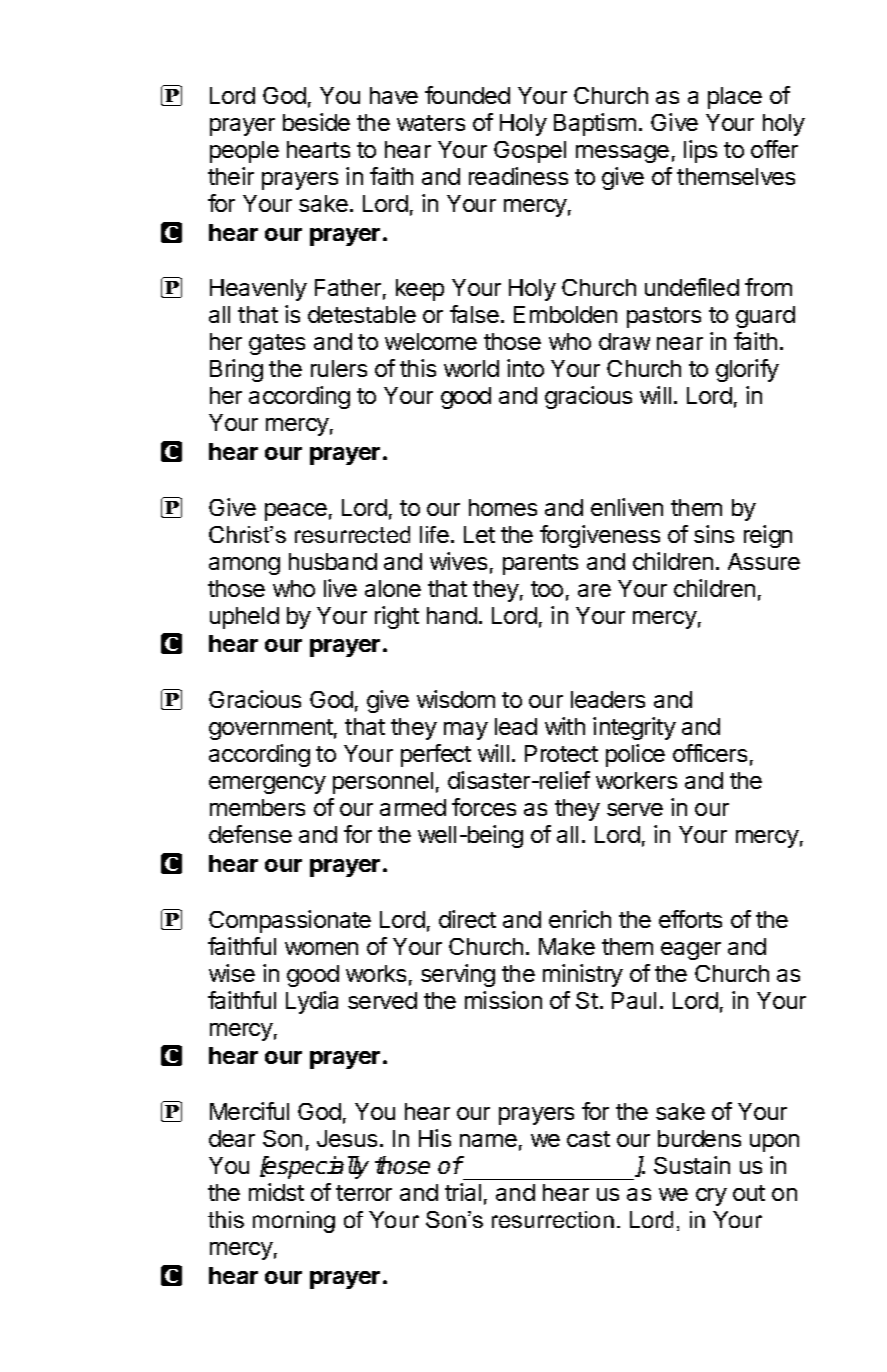 This image has height=1372, width=887. I want to click on Lydia, so click(312, 1002).
